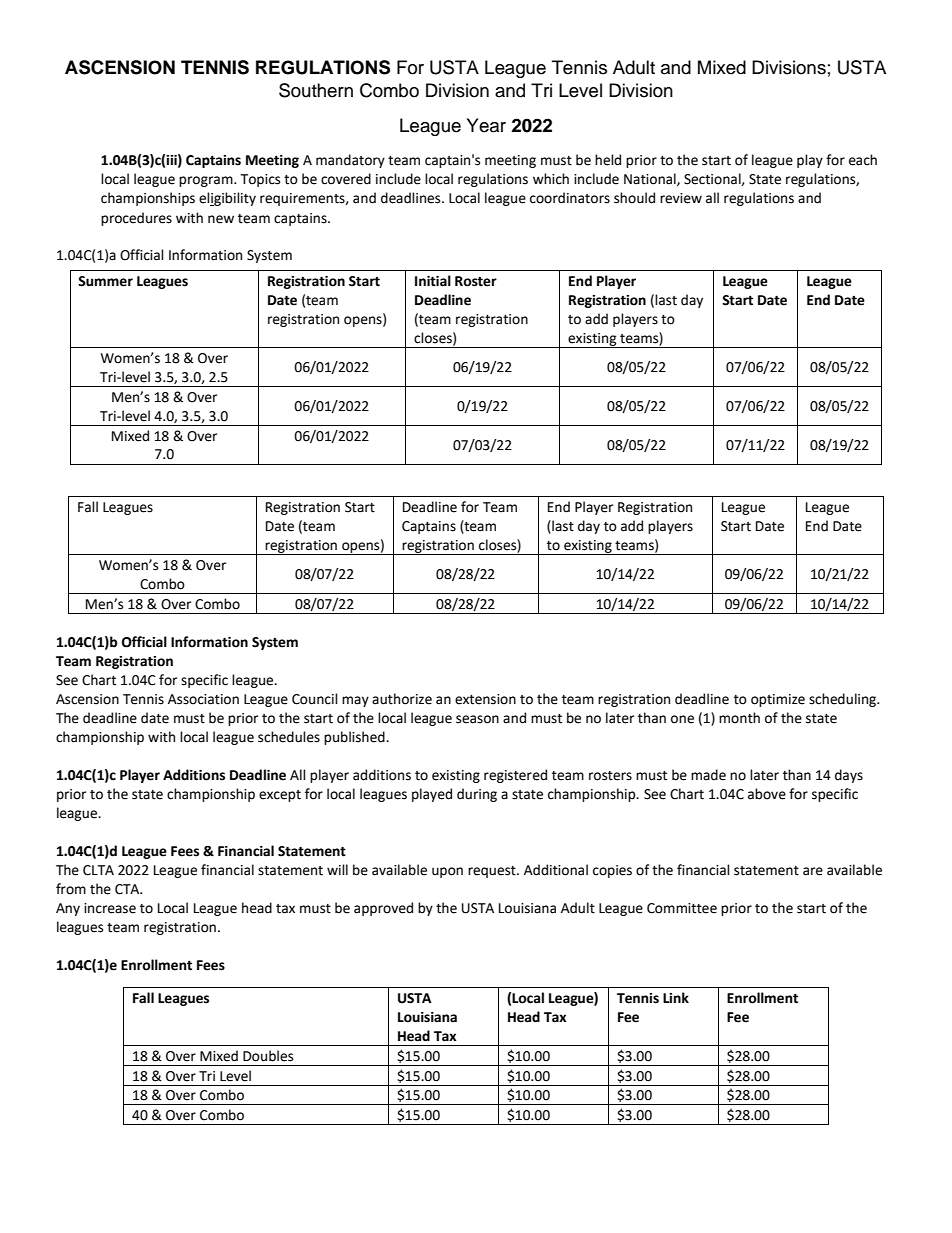  I want to click on Summer, so click(105, 281).
